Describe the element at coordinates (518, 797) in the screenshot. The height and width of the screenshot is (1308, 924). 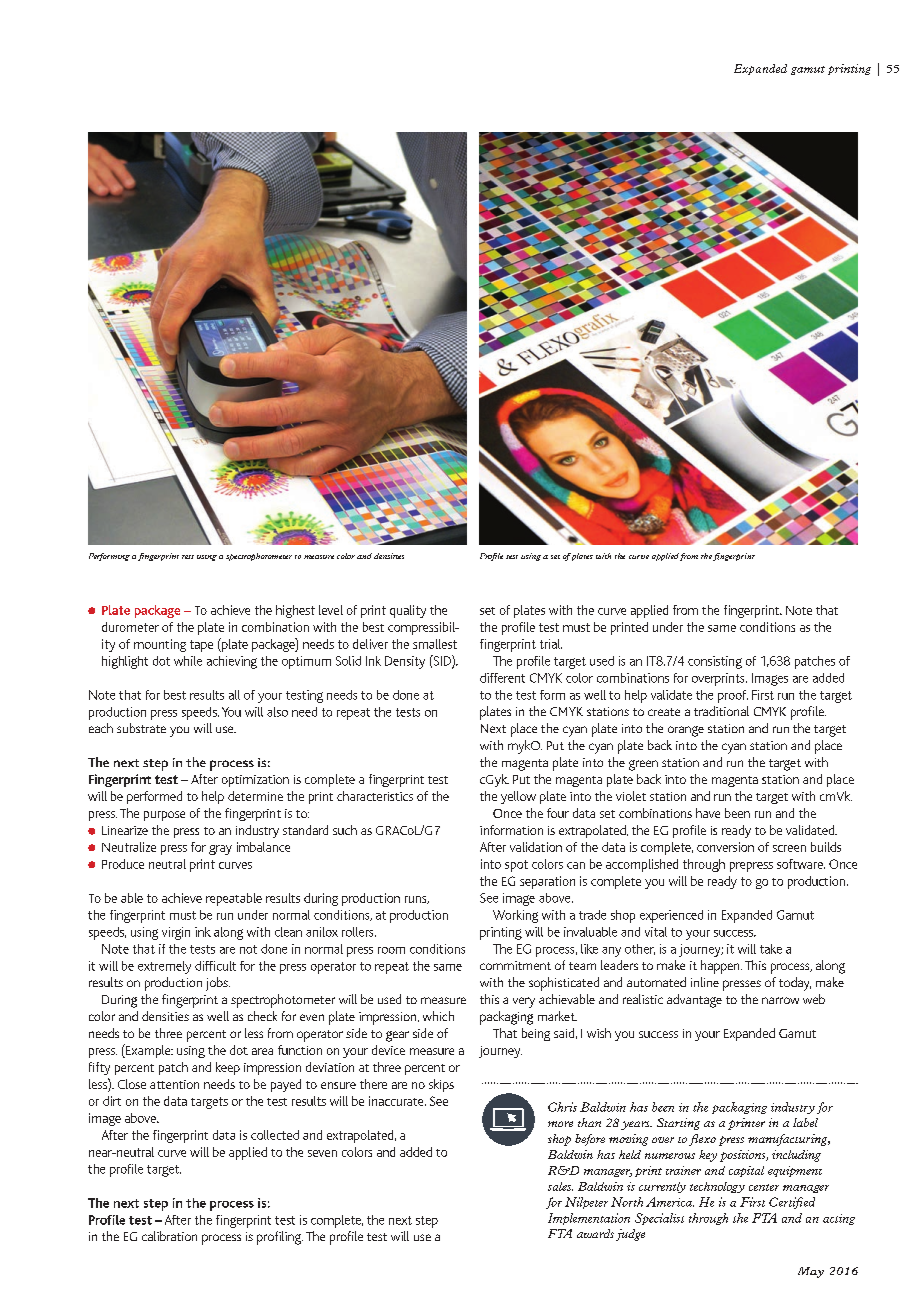
I see `yellow` at that location.
